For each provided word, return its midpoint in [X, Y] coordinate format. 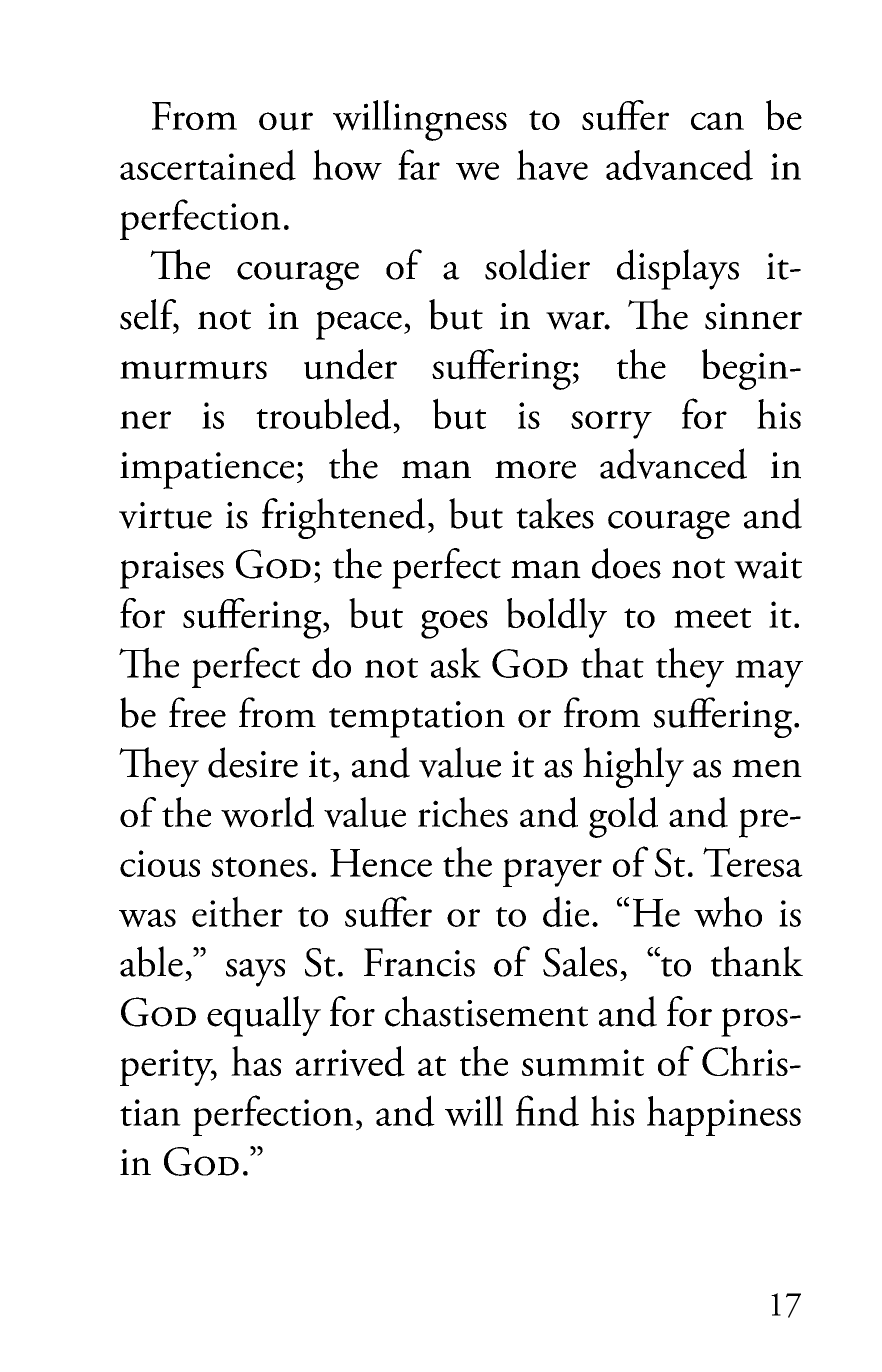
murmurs [193, 370]
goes [454, 624]
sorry [611, 425]
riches [463, 812]
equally [264, 1016]
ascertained [208, 165]
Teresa [753, 862]
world [267, 812]
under [350, 364]
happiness [724, 1116]
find [547, 1111]
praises [172, 570]
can [717, 121]
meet [712, 618]
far [419, 164]
